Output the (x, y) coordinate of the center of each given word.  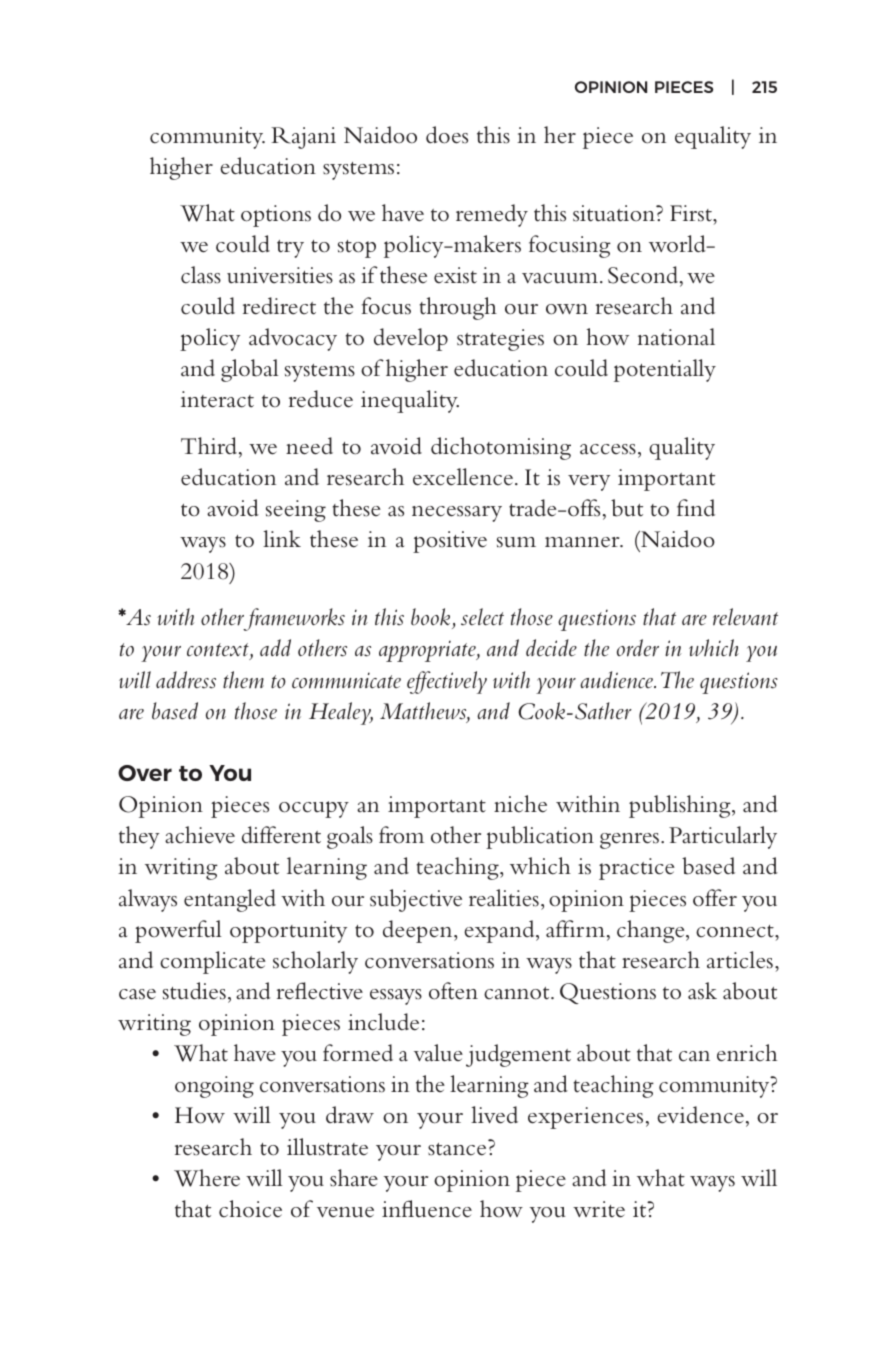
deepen (419, 931)
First (692, 213)
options (276, 216)
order (638, 648)
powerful (178, 931)
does (447, 135)
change (652, 931)
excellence (464, 477)
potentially (665, 370)
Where (207, 1178)
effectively (447, 682)
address (186, 680)
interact (217, 399)
